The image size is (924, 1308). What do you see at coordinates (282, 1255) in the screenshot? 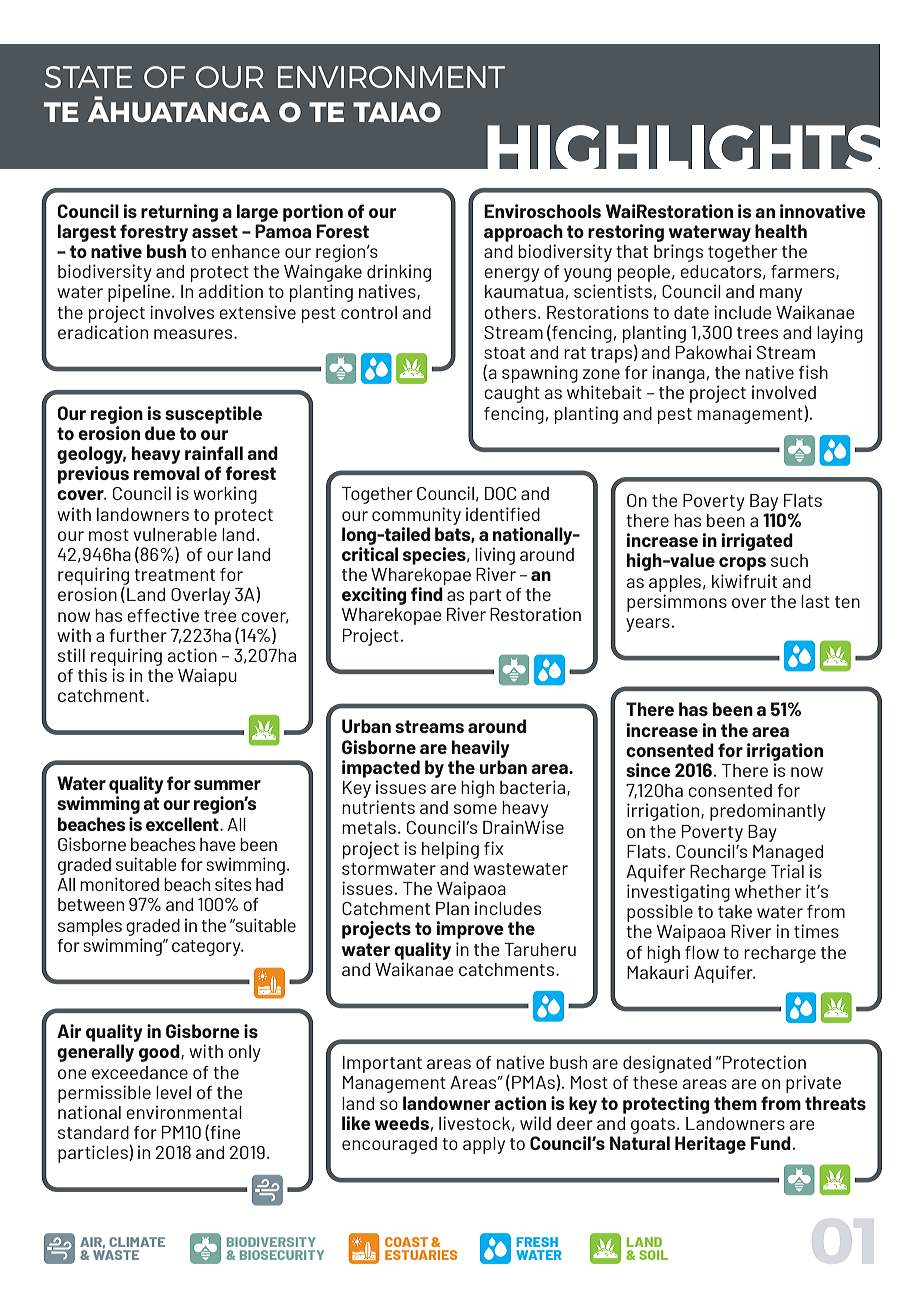
I see `BIOSECURITY` at bounding box center [282, 1255].
